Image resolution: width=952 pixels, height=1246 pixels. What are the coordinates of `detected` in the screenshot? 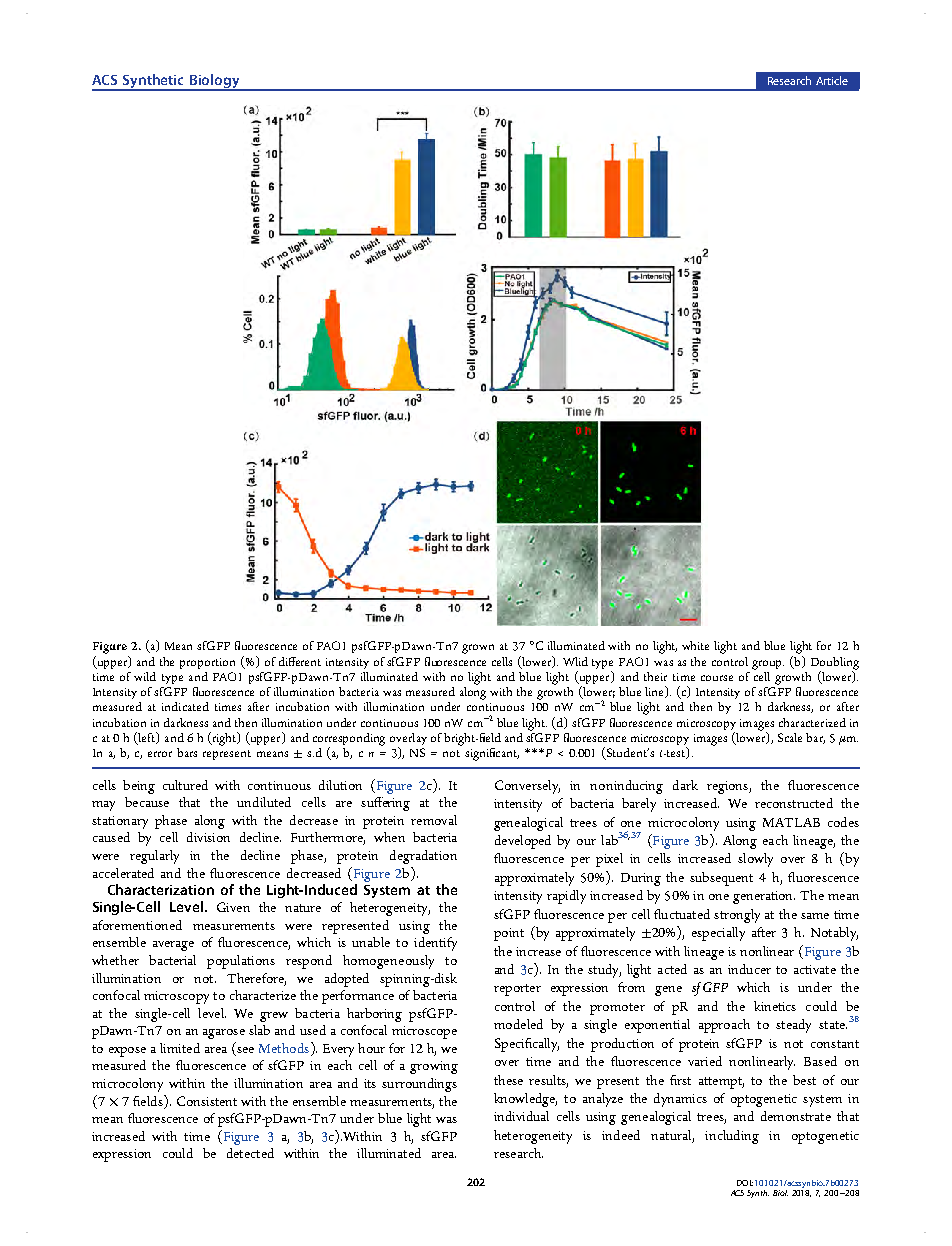 It's located at (250, 1153).
